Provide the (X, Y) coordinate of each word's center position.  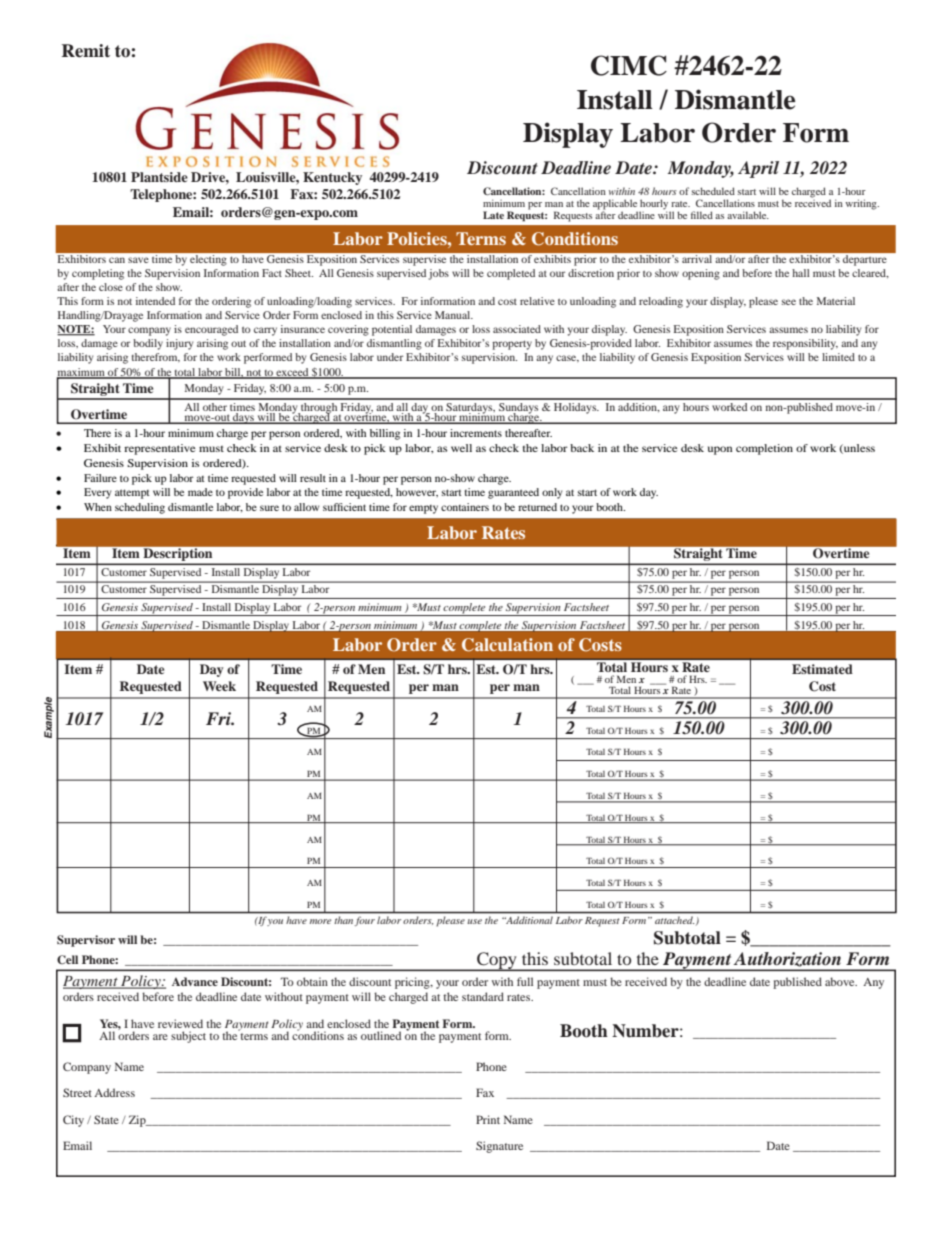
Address (114, 1092)
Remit (86, 51)
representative (159, 449)
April (758, 169)
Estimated (822, 669)
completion (764, 449)
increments (476, 433)
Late (493, 215)
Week (219, 686)
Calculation (507, 645)
